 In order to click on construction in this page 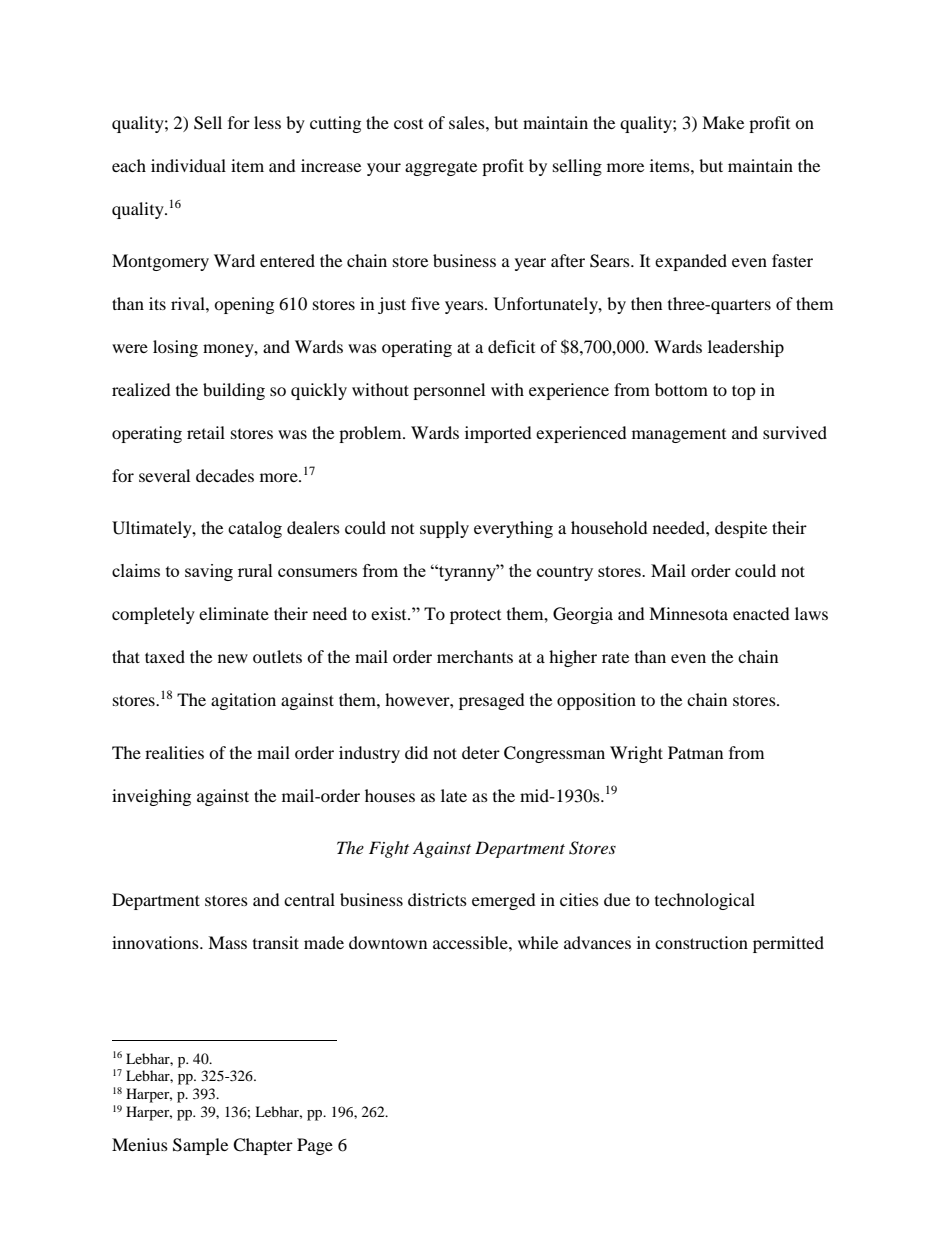, I will do `click(701, 942)`.
